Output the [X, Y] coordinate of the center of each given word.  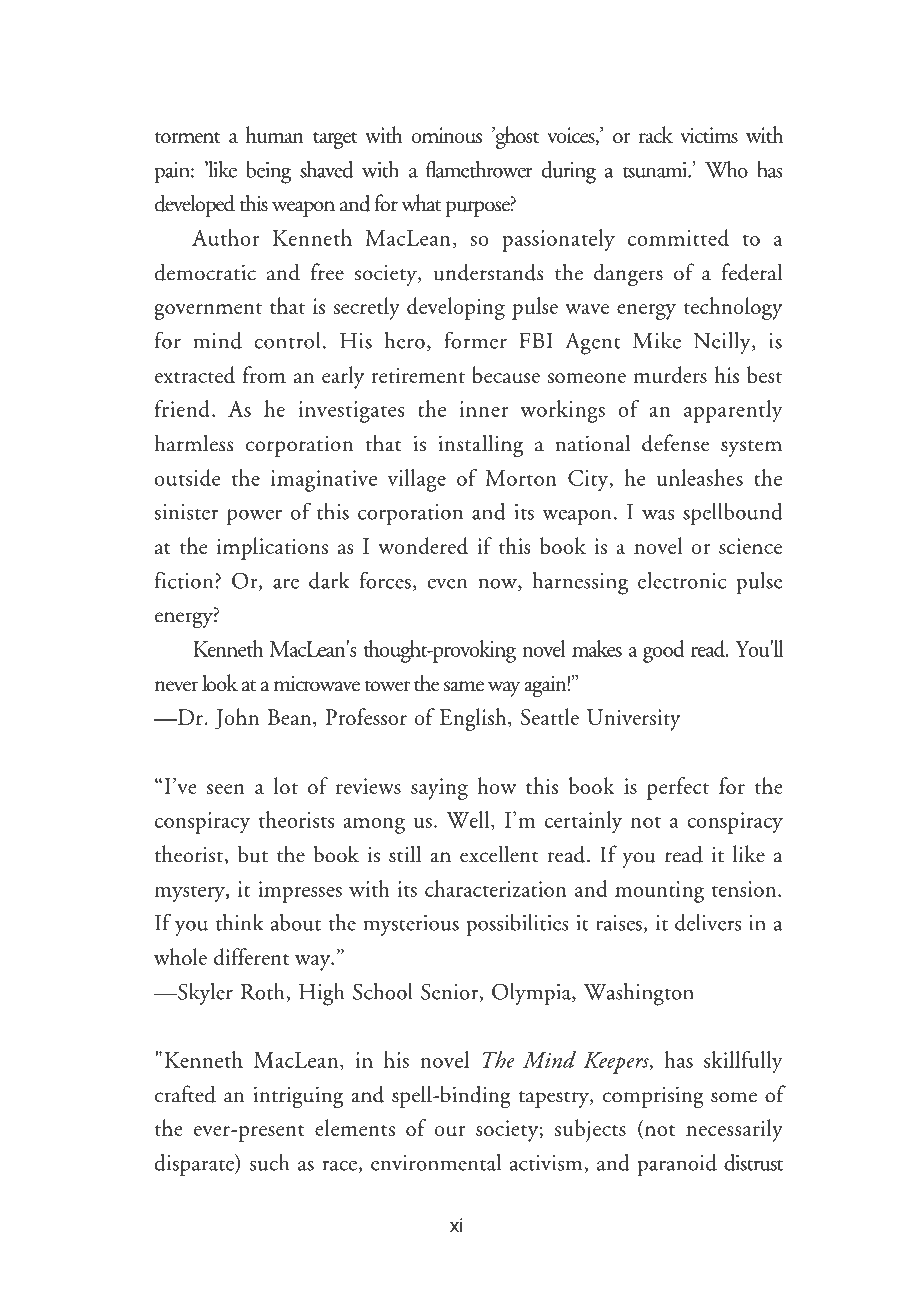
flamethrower [479, 169]
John [237, 719]
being [268, 172]
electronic [682, 580]
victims [709, 135]
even [447, 583]
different [251, 957]
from [264, 374]
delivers [708, 922]
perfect [678, 788]
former [475, 340]
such [270, 1162]
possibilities [517, 925]
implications [272, 548]
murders [670, 375]
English [474, 719]
